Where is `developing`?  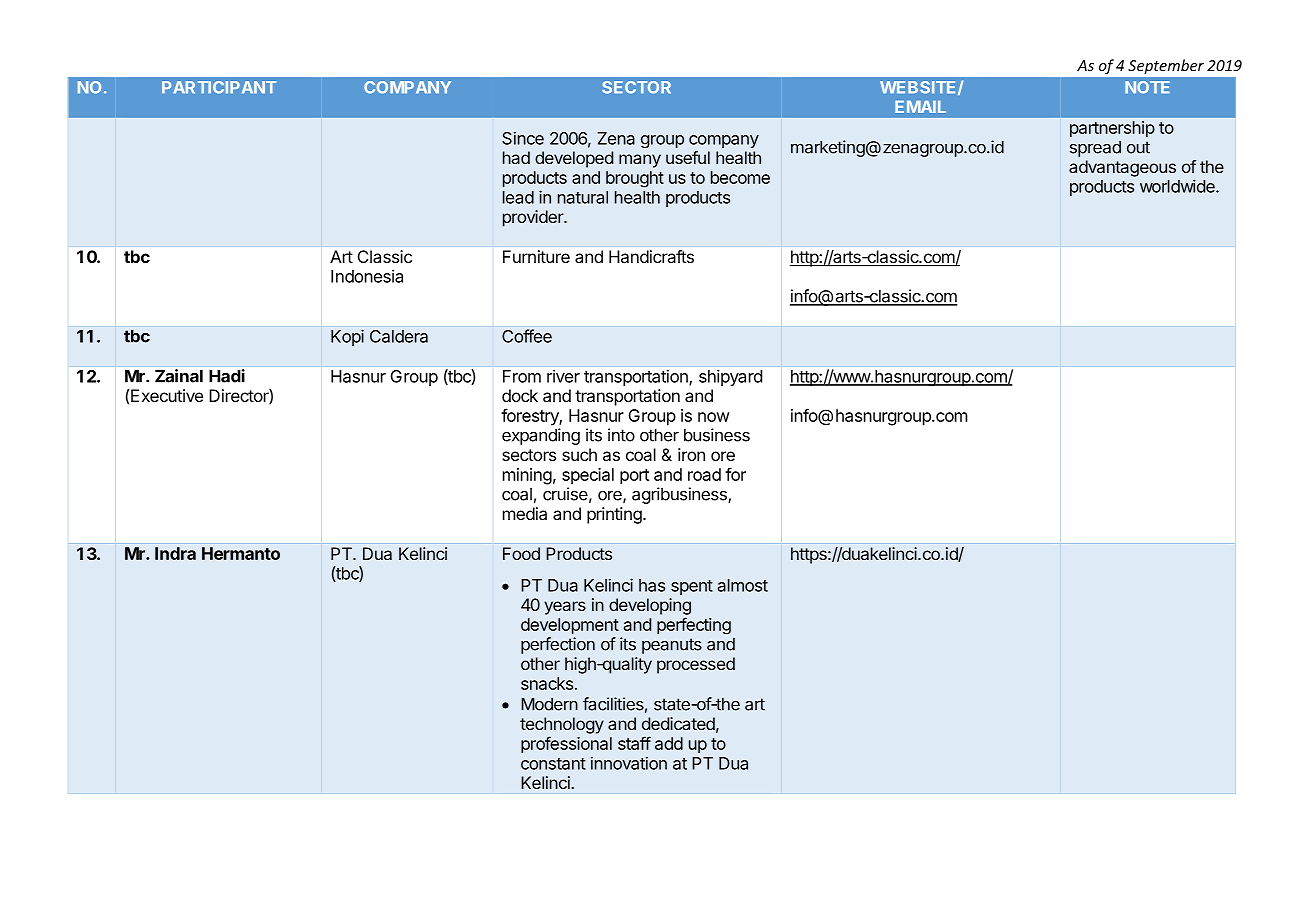
developing is located at coordinates (650, 606).
